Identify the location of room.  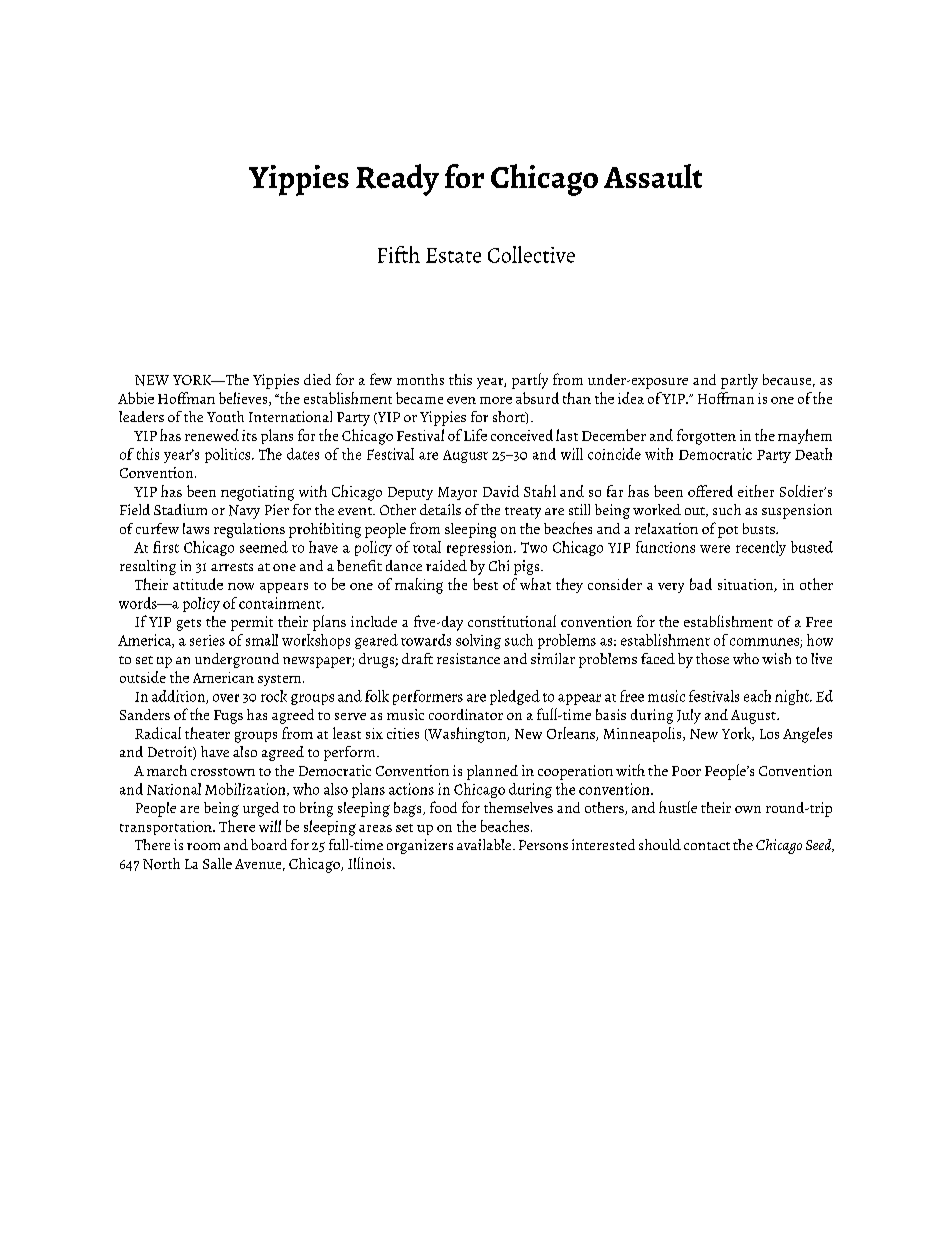
(203, 846).
